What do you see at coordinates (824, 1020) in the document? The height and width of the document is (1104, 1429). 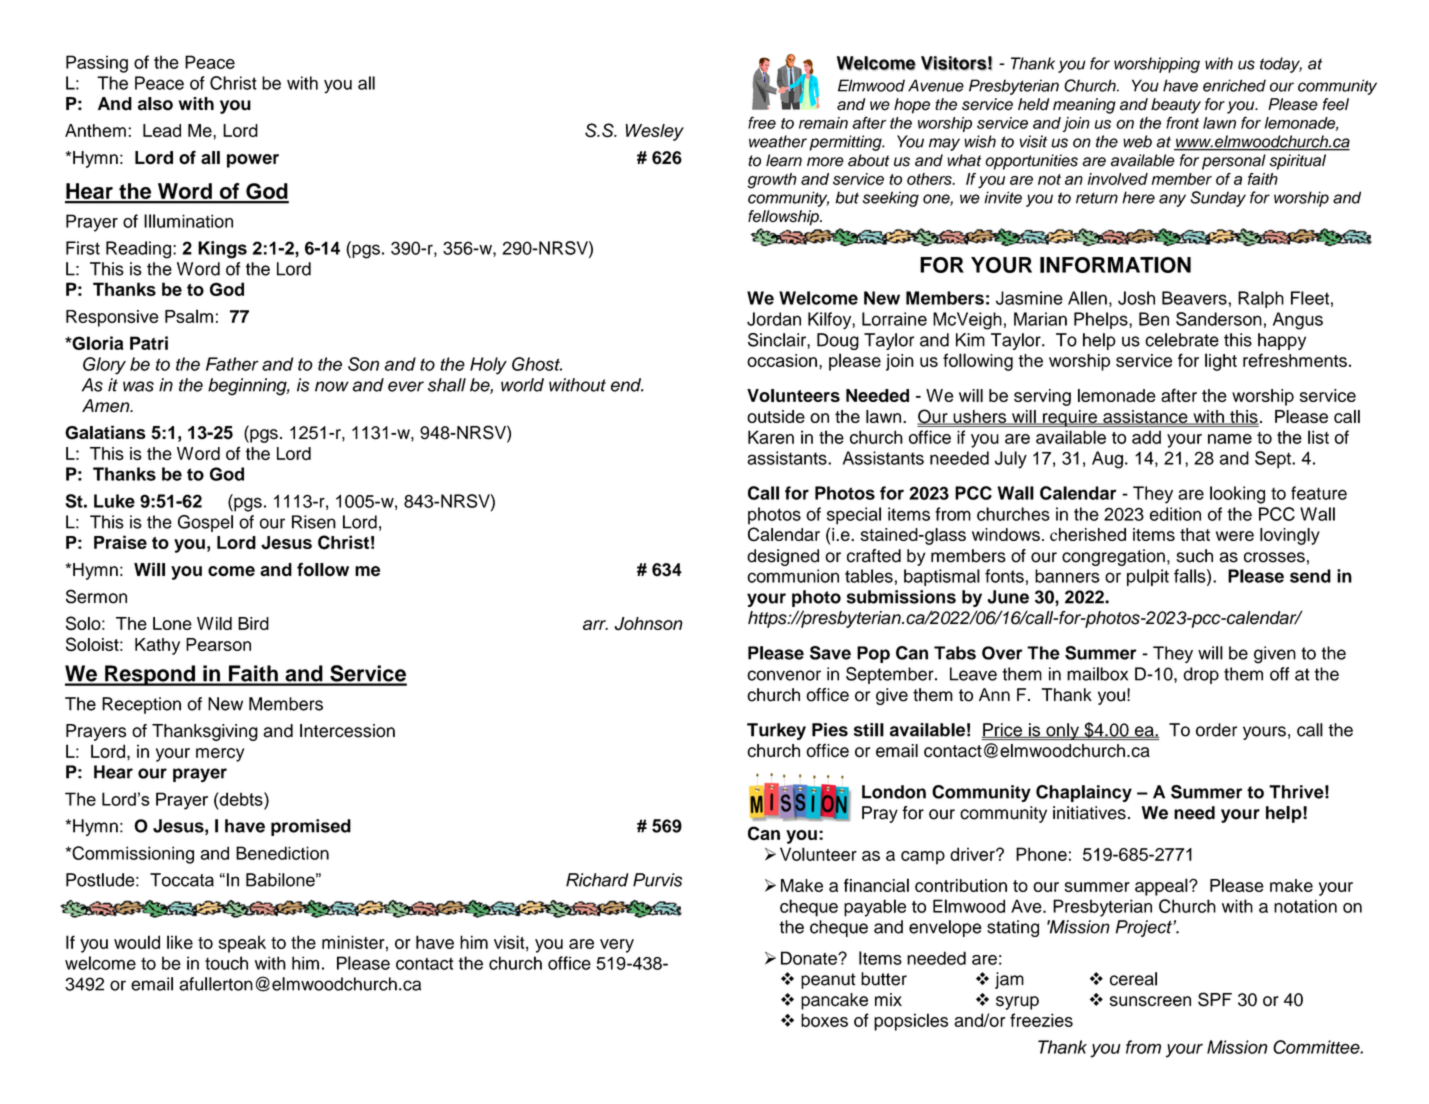 I see `boxes` at bounding box center [824, 1020].
